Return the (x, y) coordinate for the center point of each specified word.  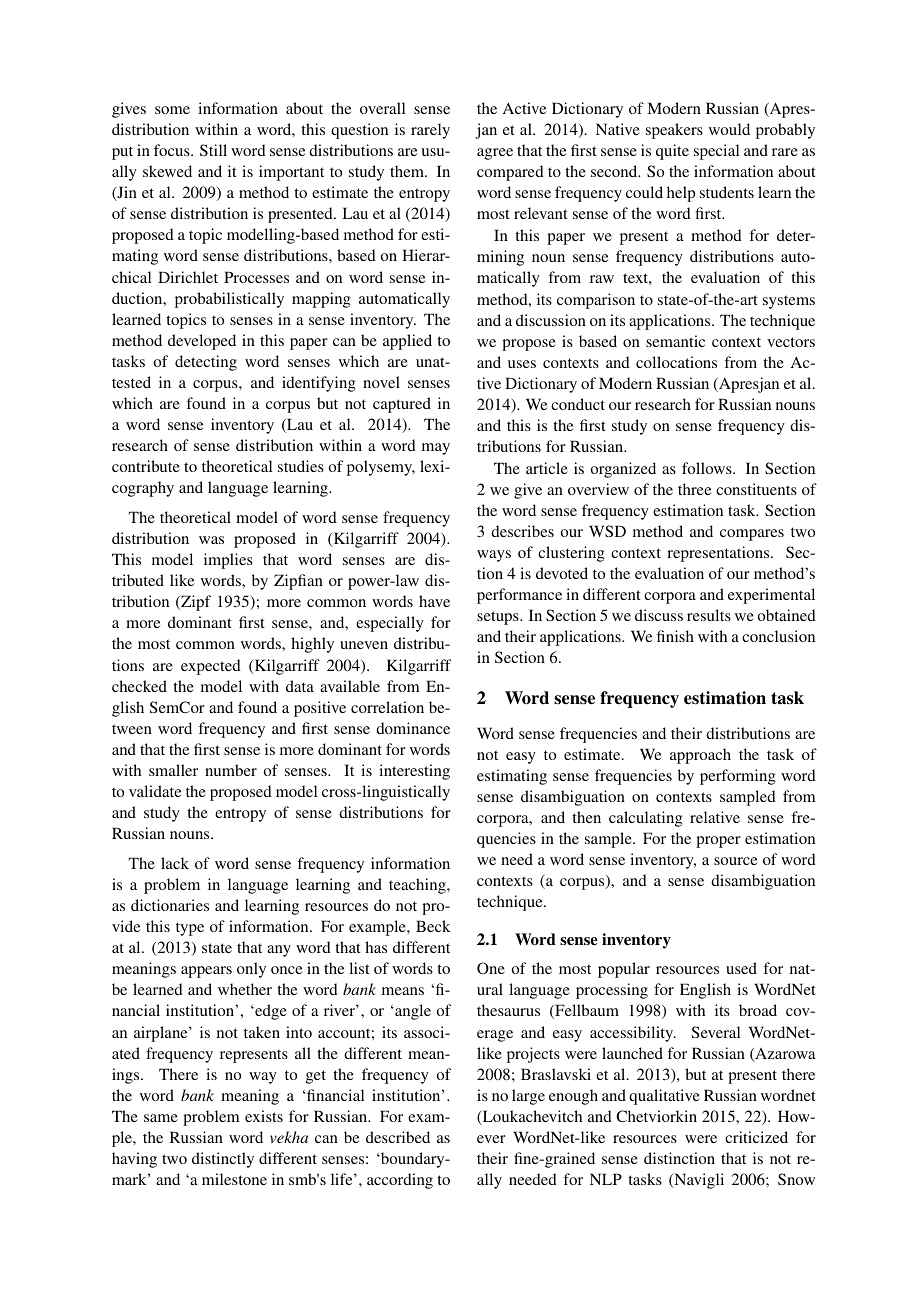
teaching (418, 886)
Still (213, 150)
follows (708, 468)
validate (155, 791)
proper (718, 842)
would (729, 129)
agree (495, 154)
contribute (146, 466)
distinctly (223, 1160)
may (436, 449)
